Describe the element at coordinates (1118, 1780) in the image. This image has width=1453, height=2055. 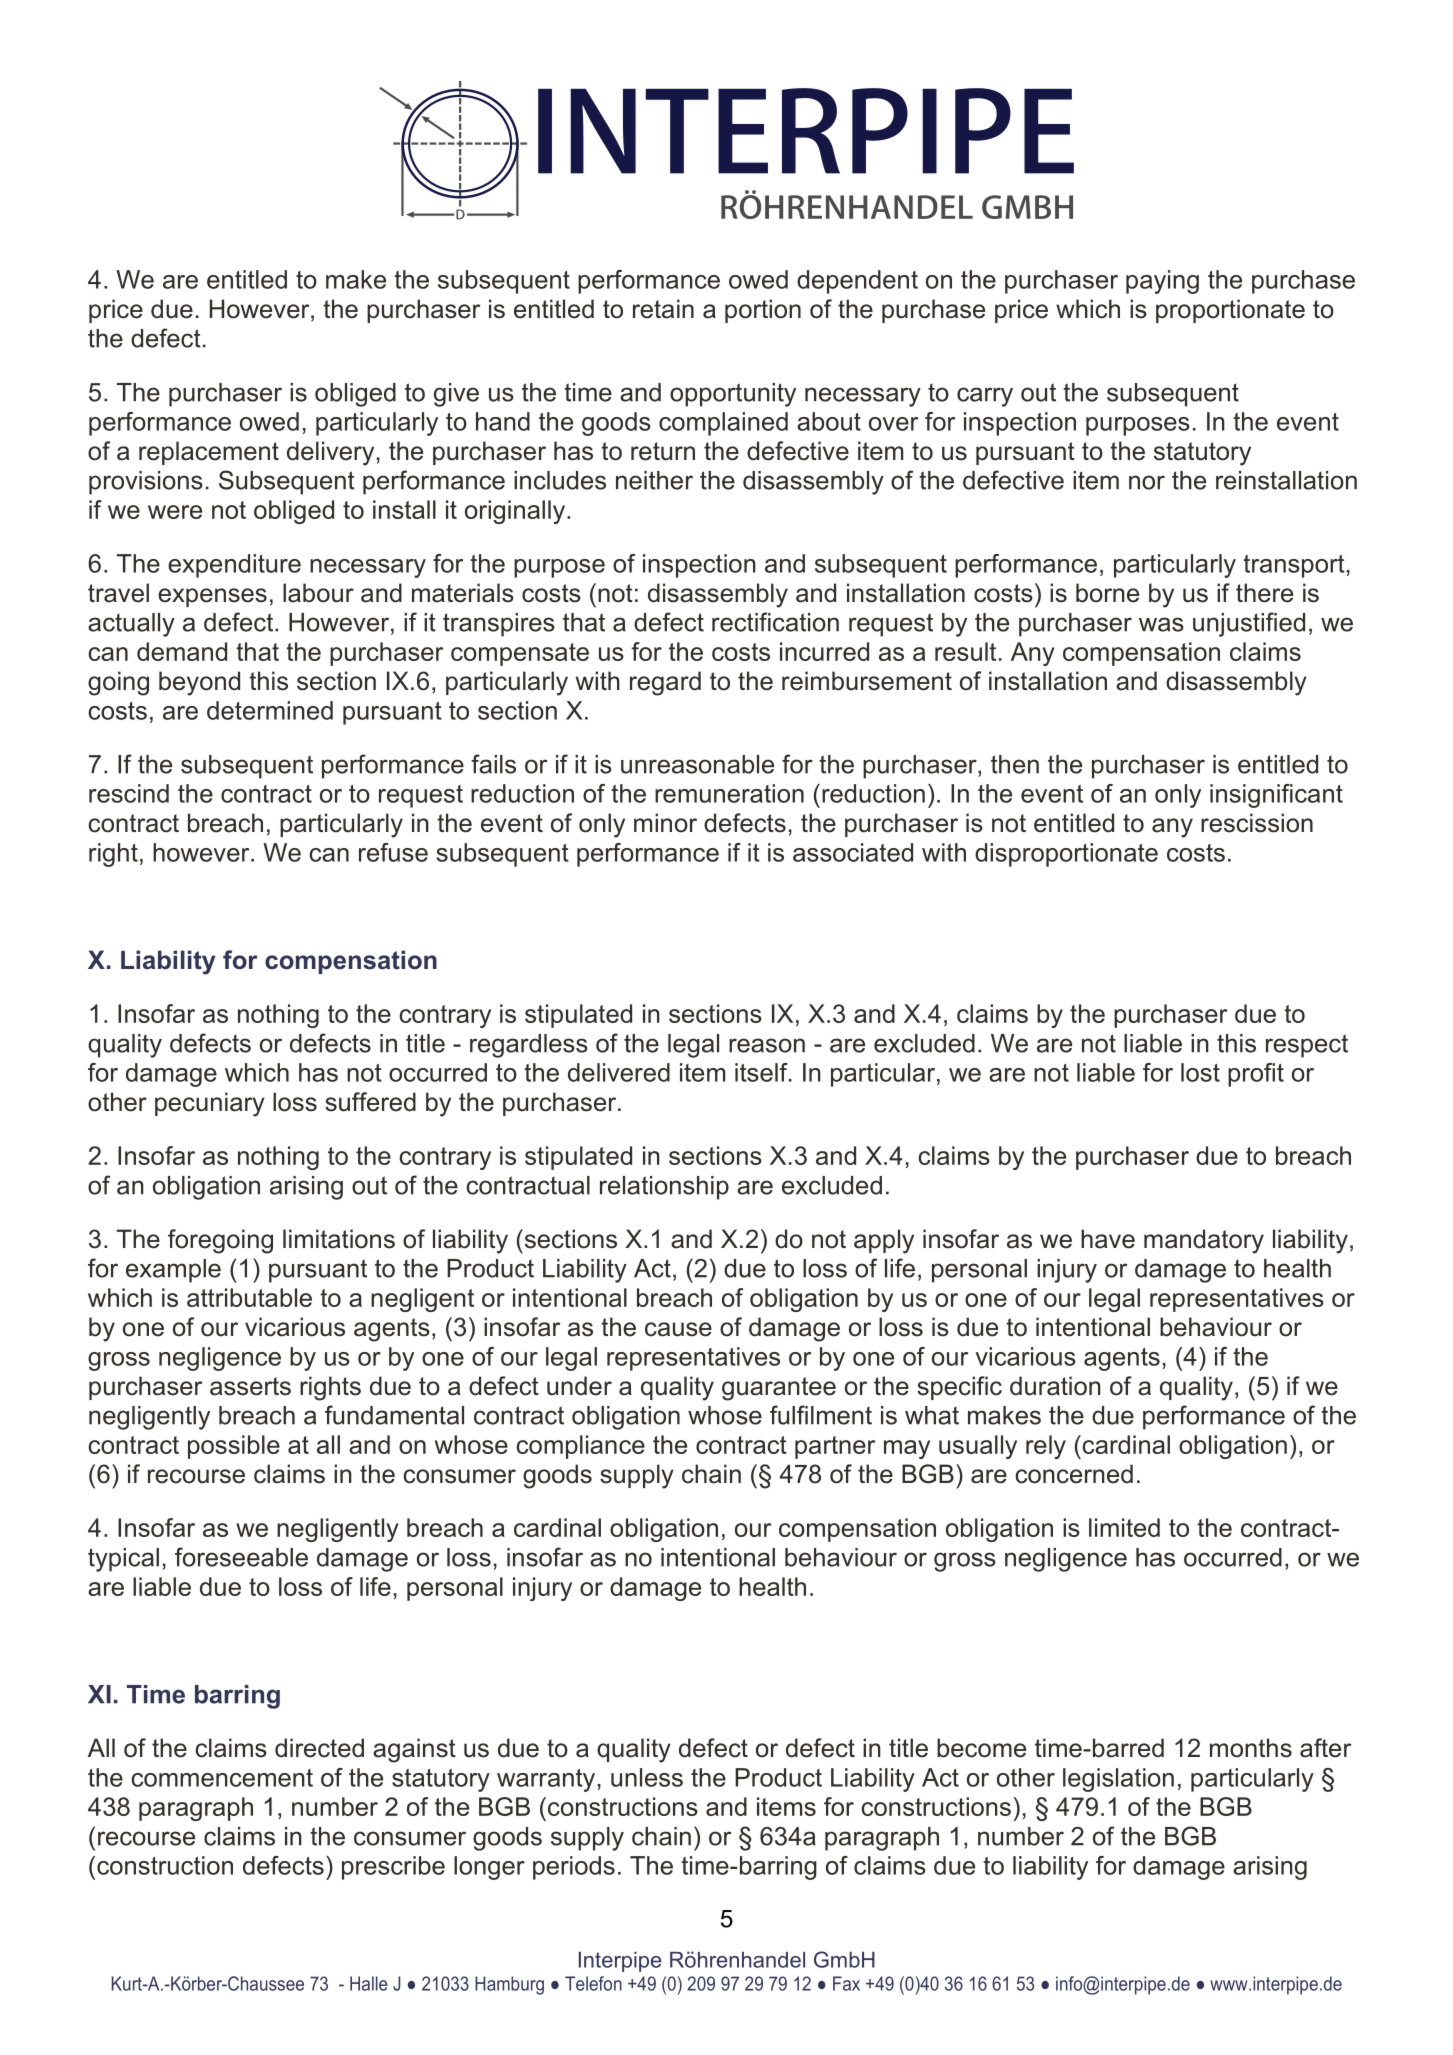
I see `legislation` at that location.
